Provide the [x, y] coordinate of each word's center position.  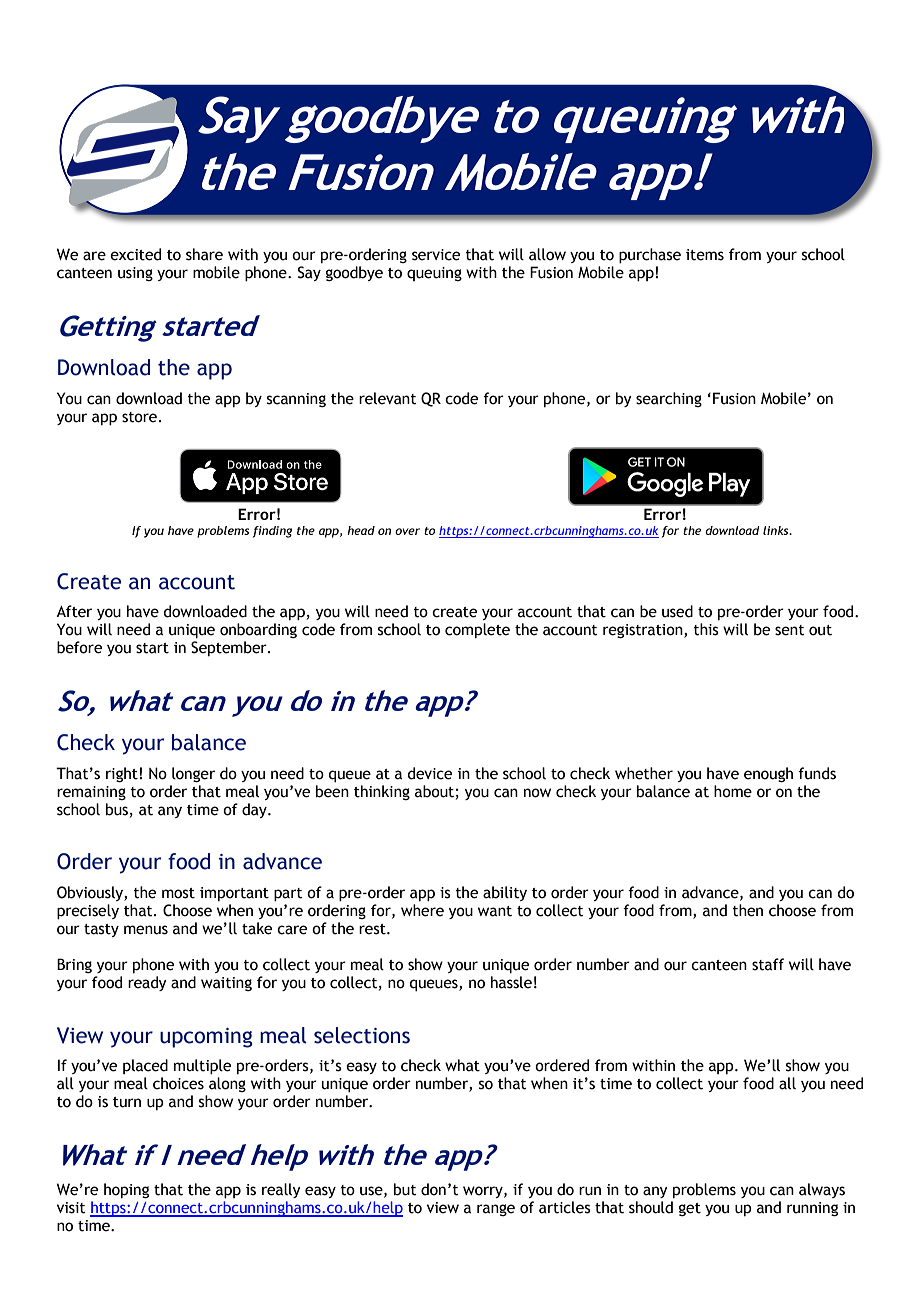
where [422, 910]
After [74, 611]
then [748, 910]
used [677, 611]
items [705, 255]
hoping [126, 1190]
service [436, 255]
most [178, 893]
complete [477, 630]
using [135, 274]
